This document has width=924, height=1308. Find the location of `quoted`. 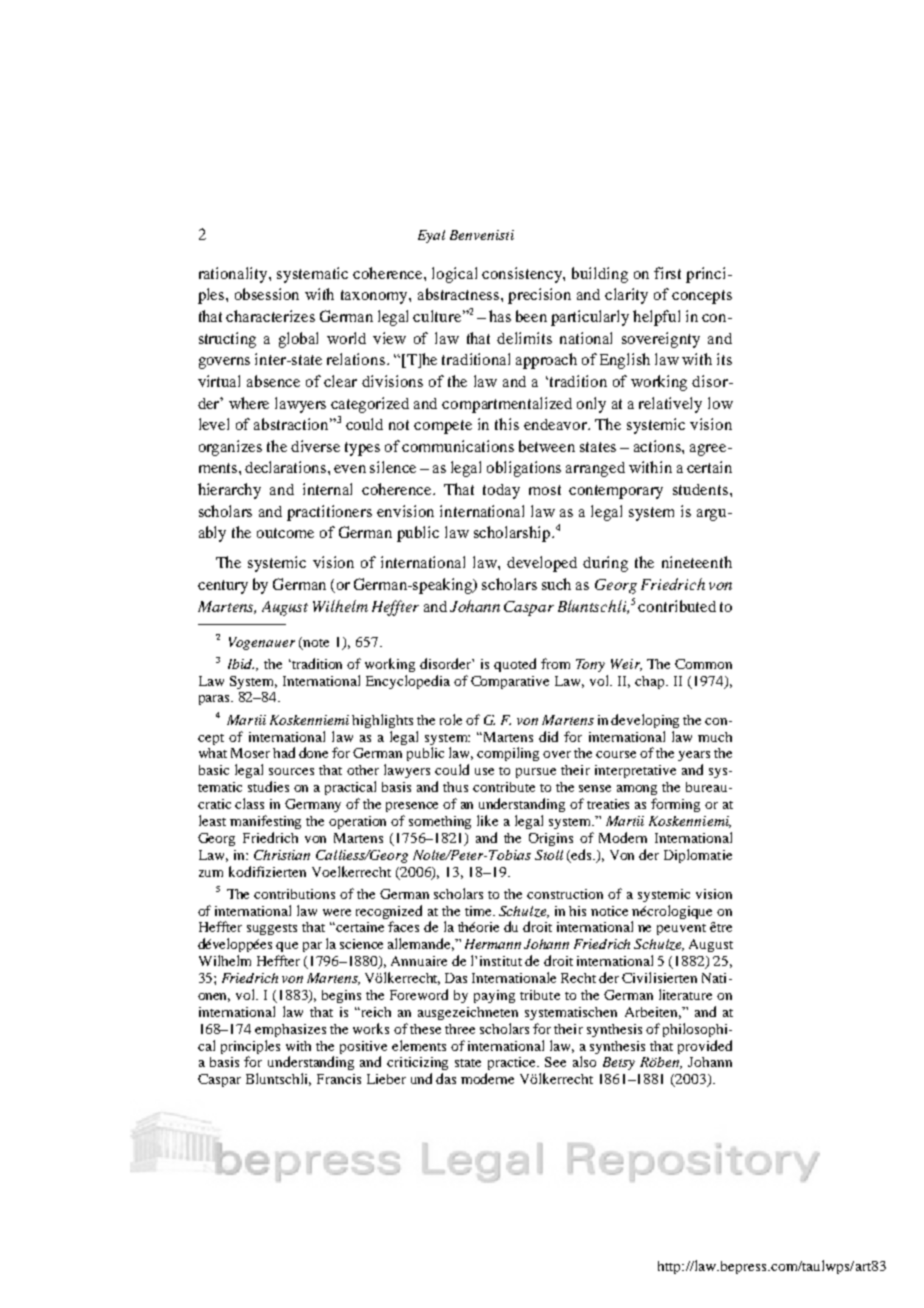

quoted is located at coordinates (515, 665).
